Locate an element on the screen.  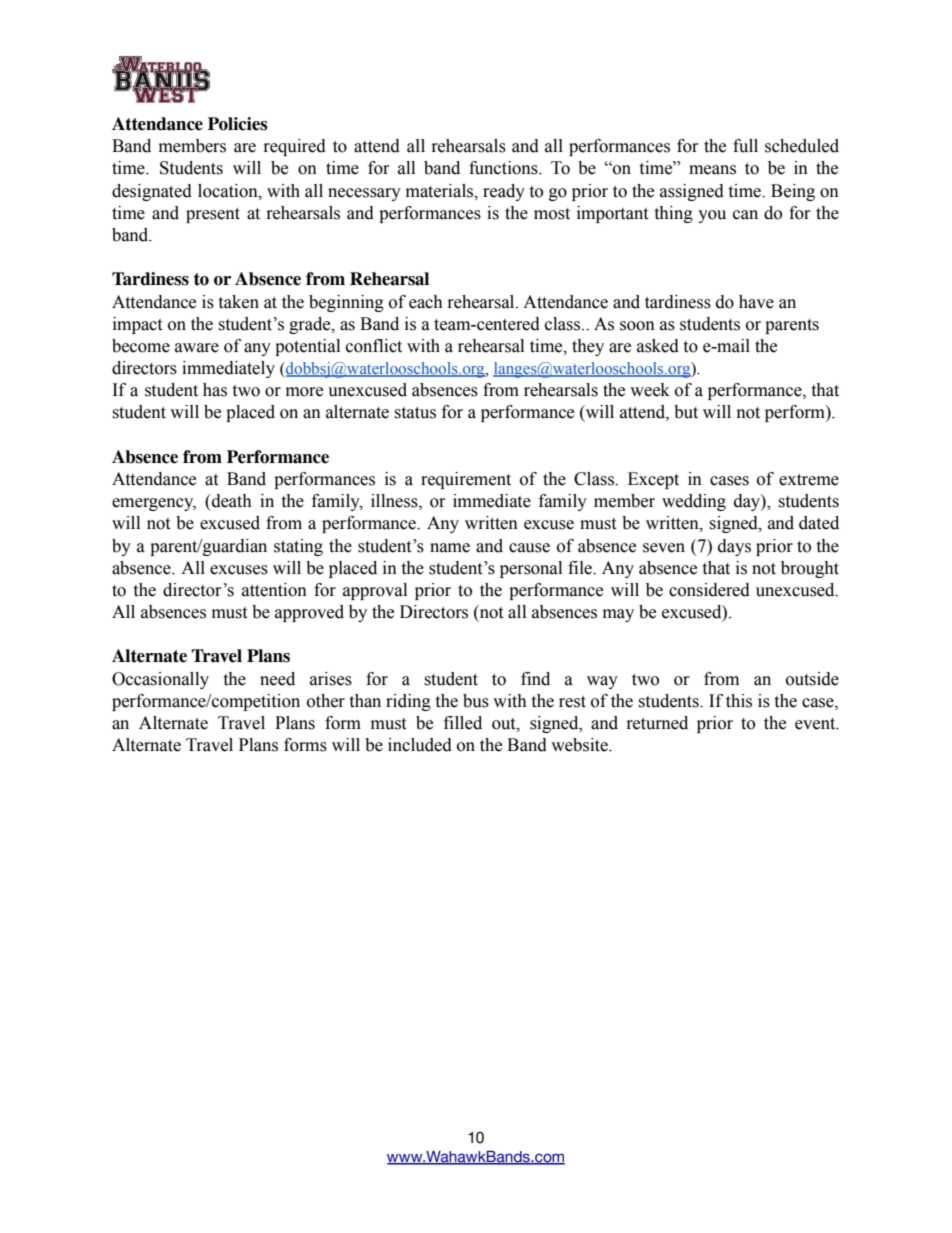
considered is located at coordinates (709, 590).
